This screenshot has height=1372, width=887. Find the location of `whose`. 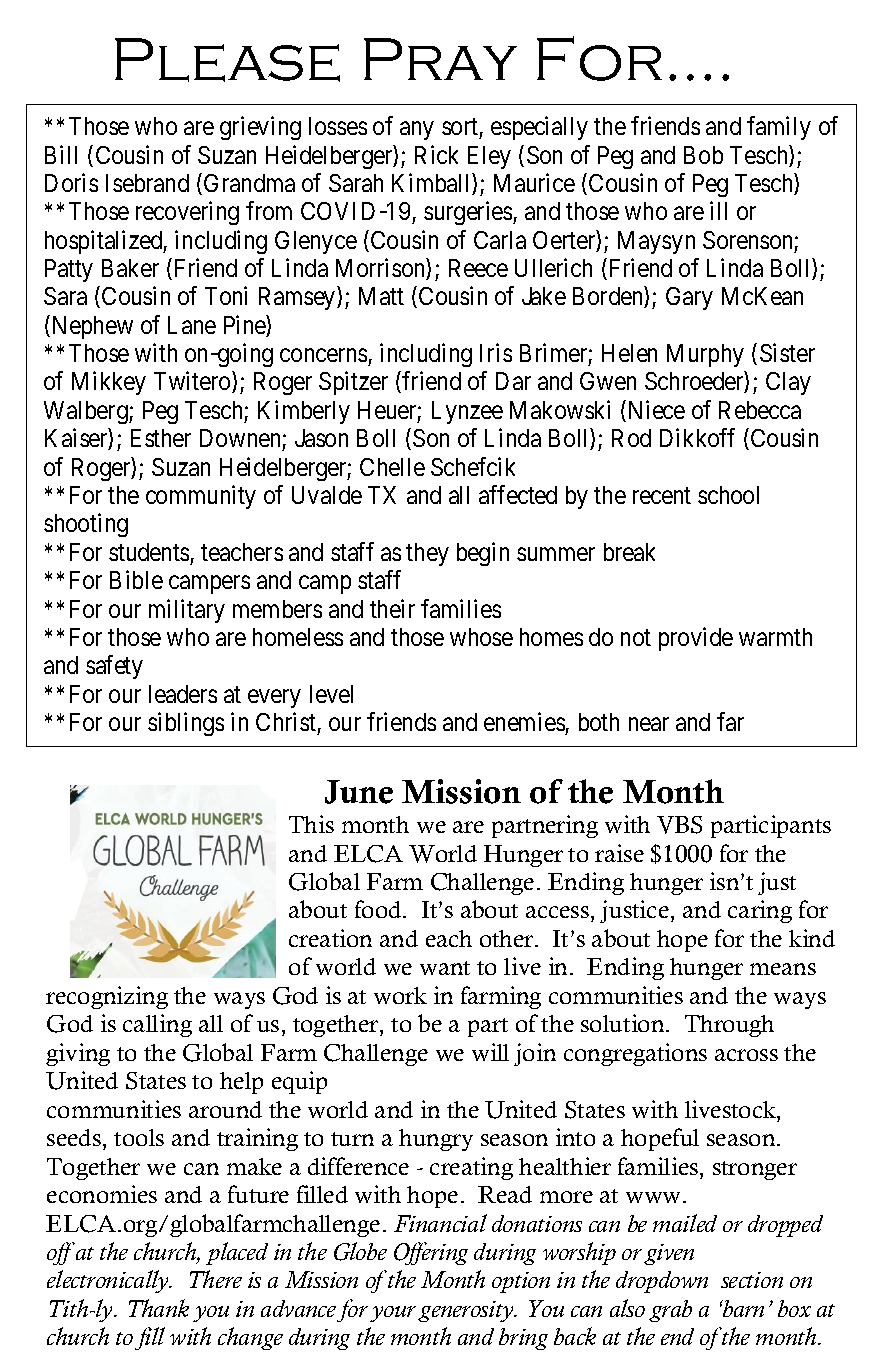

whose is located at coordinates (481, 637).
